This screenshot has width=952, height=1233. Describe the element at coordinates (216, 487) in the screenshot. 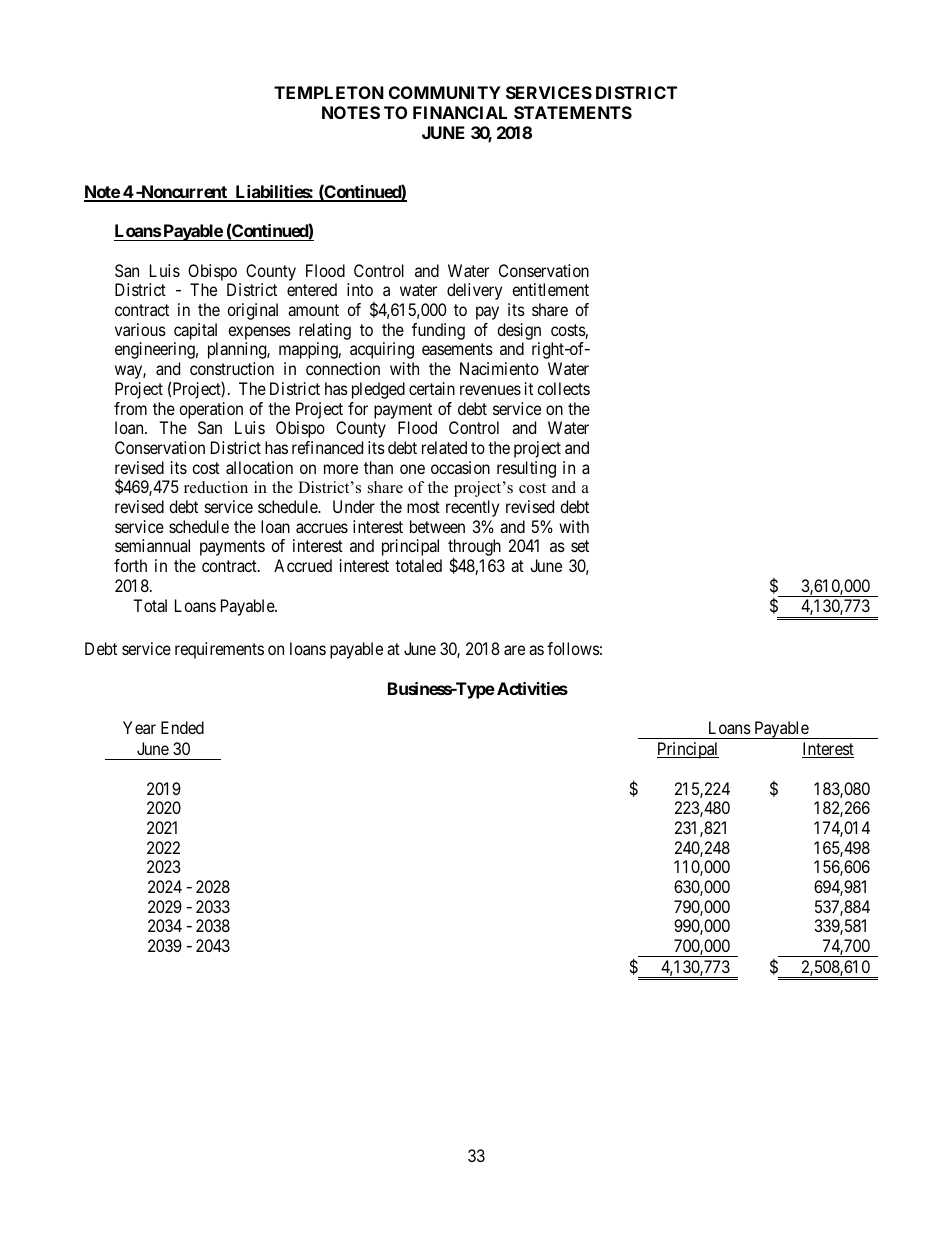

I see `reduction` at that location.
